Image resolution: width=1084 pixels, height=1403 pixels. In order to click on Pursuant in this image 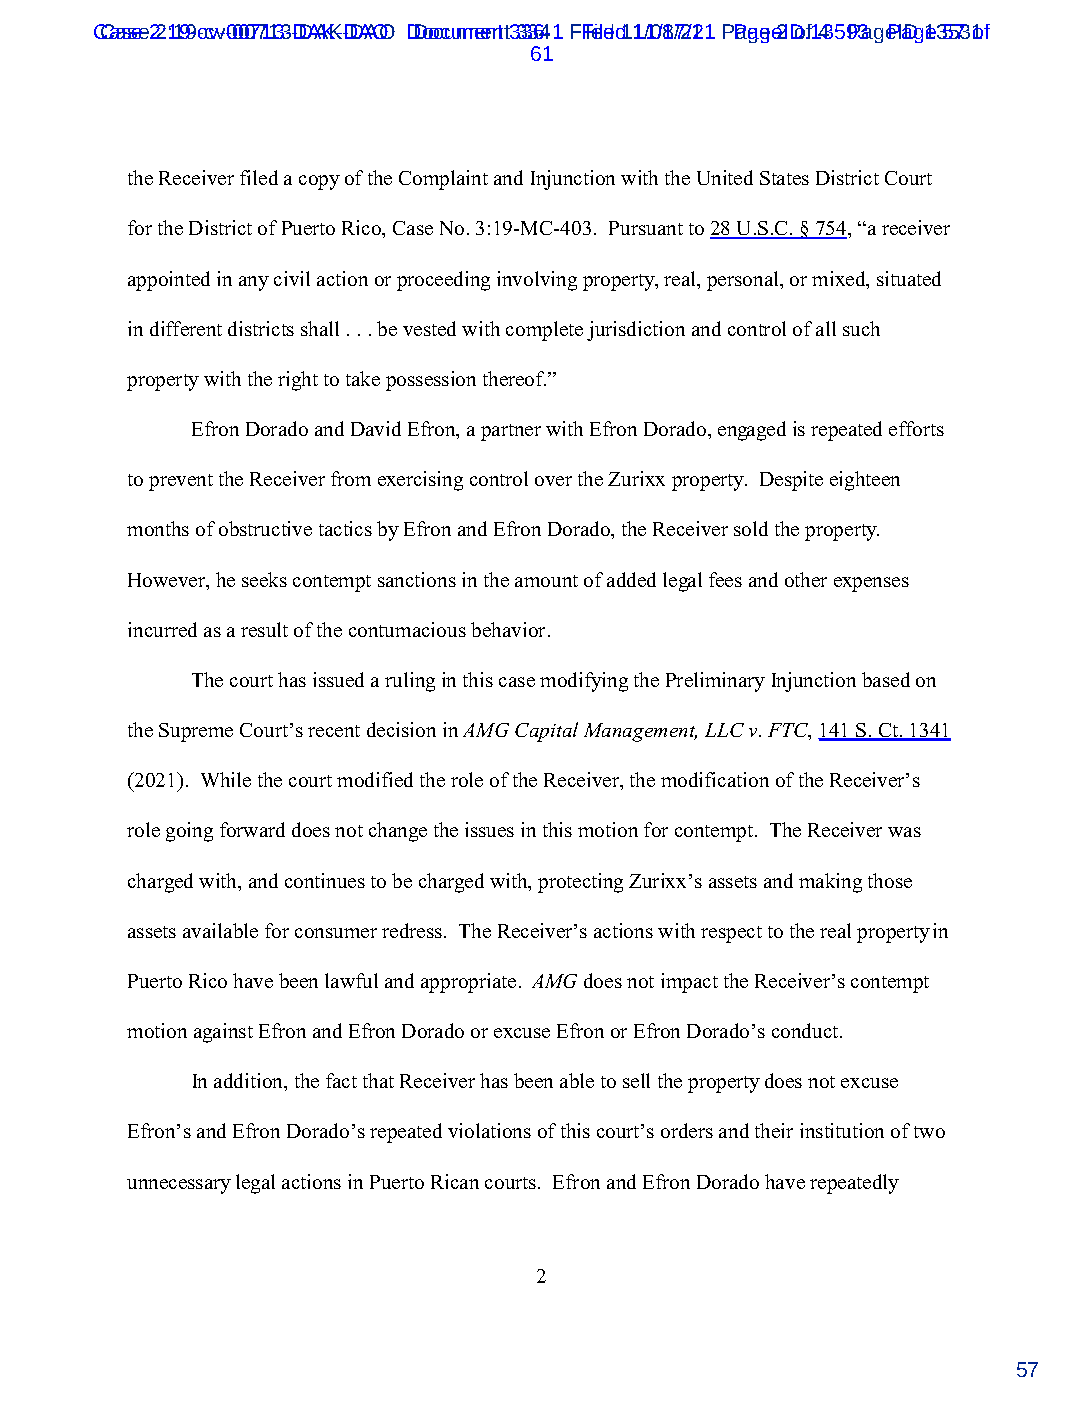, I will do `click(646, 228)`.
